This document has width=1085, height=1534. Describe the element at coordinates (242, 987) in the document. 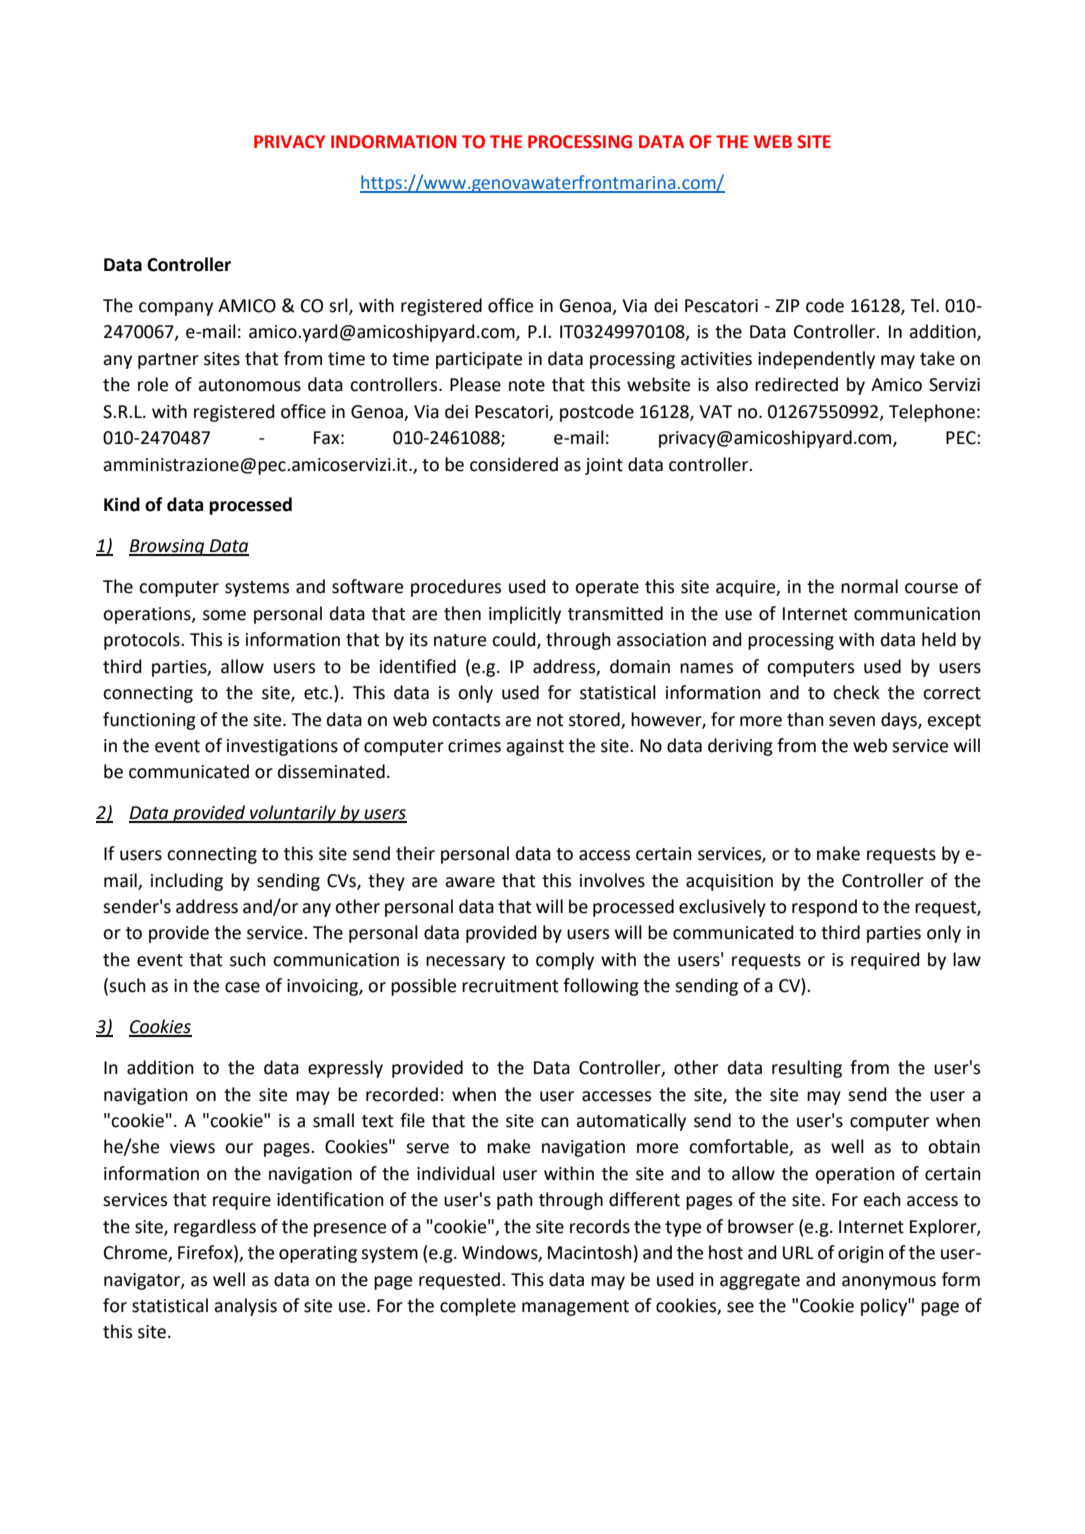

I see `case` at that location.
